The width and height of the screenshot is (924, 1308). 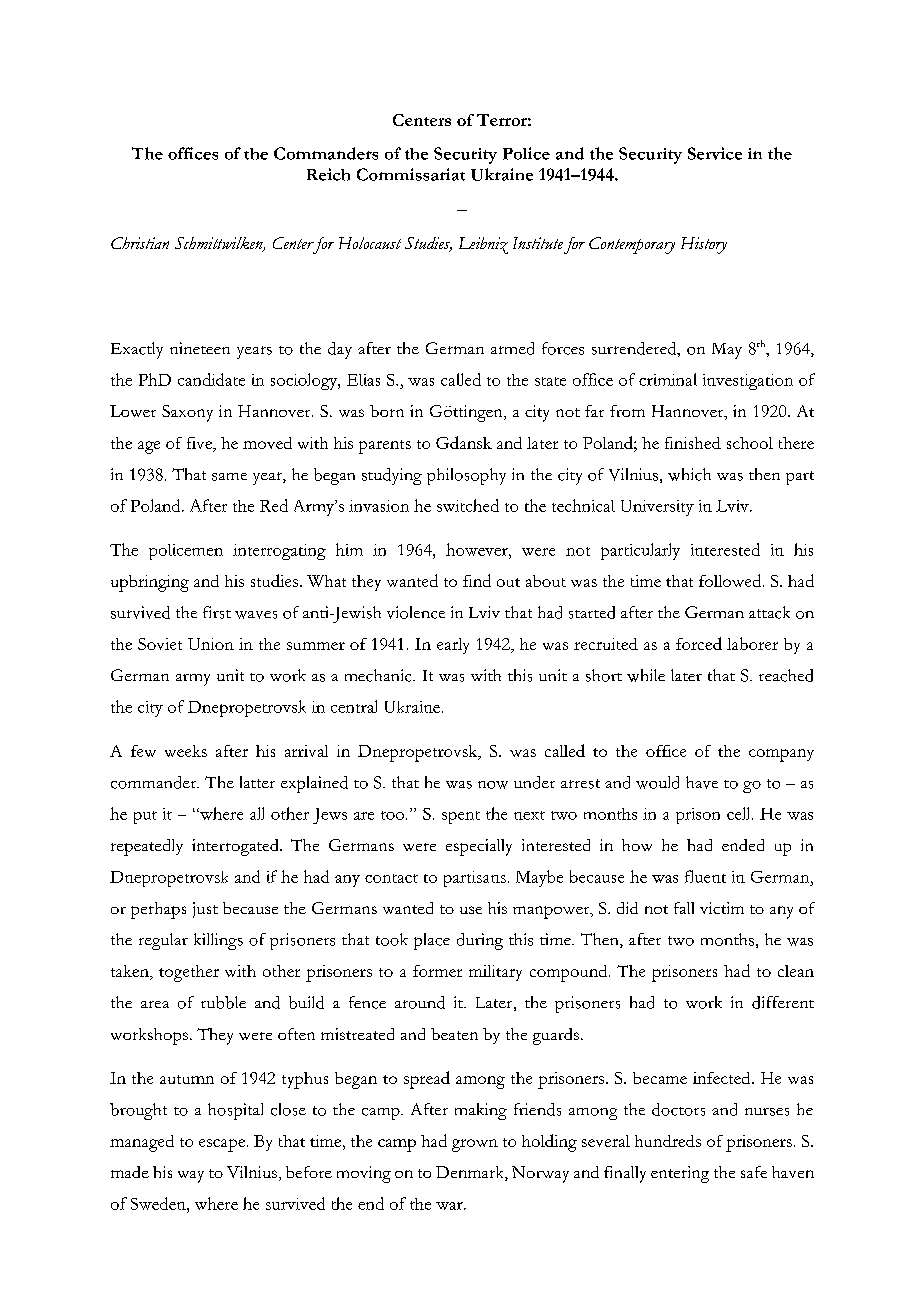 I want to click on Christian, so click(x=140, y=243).
